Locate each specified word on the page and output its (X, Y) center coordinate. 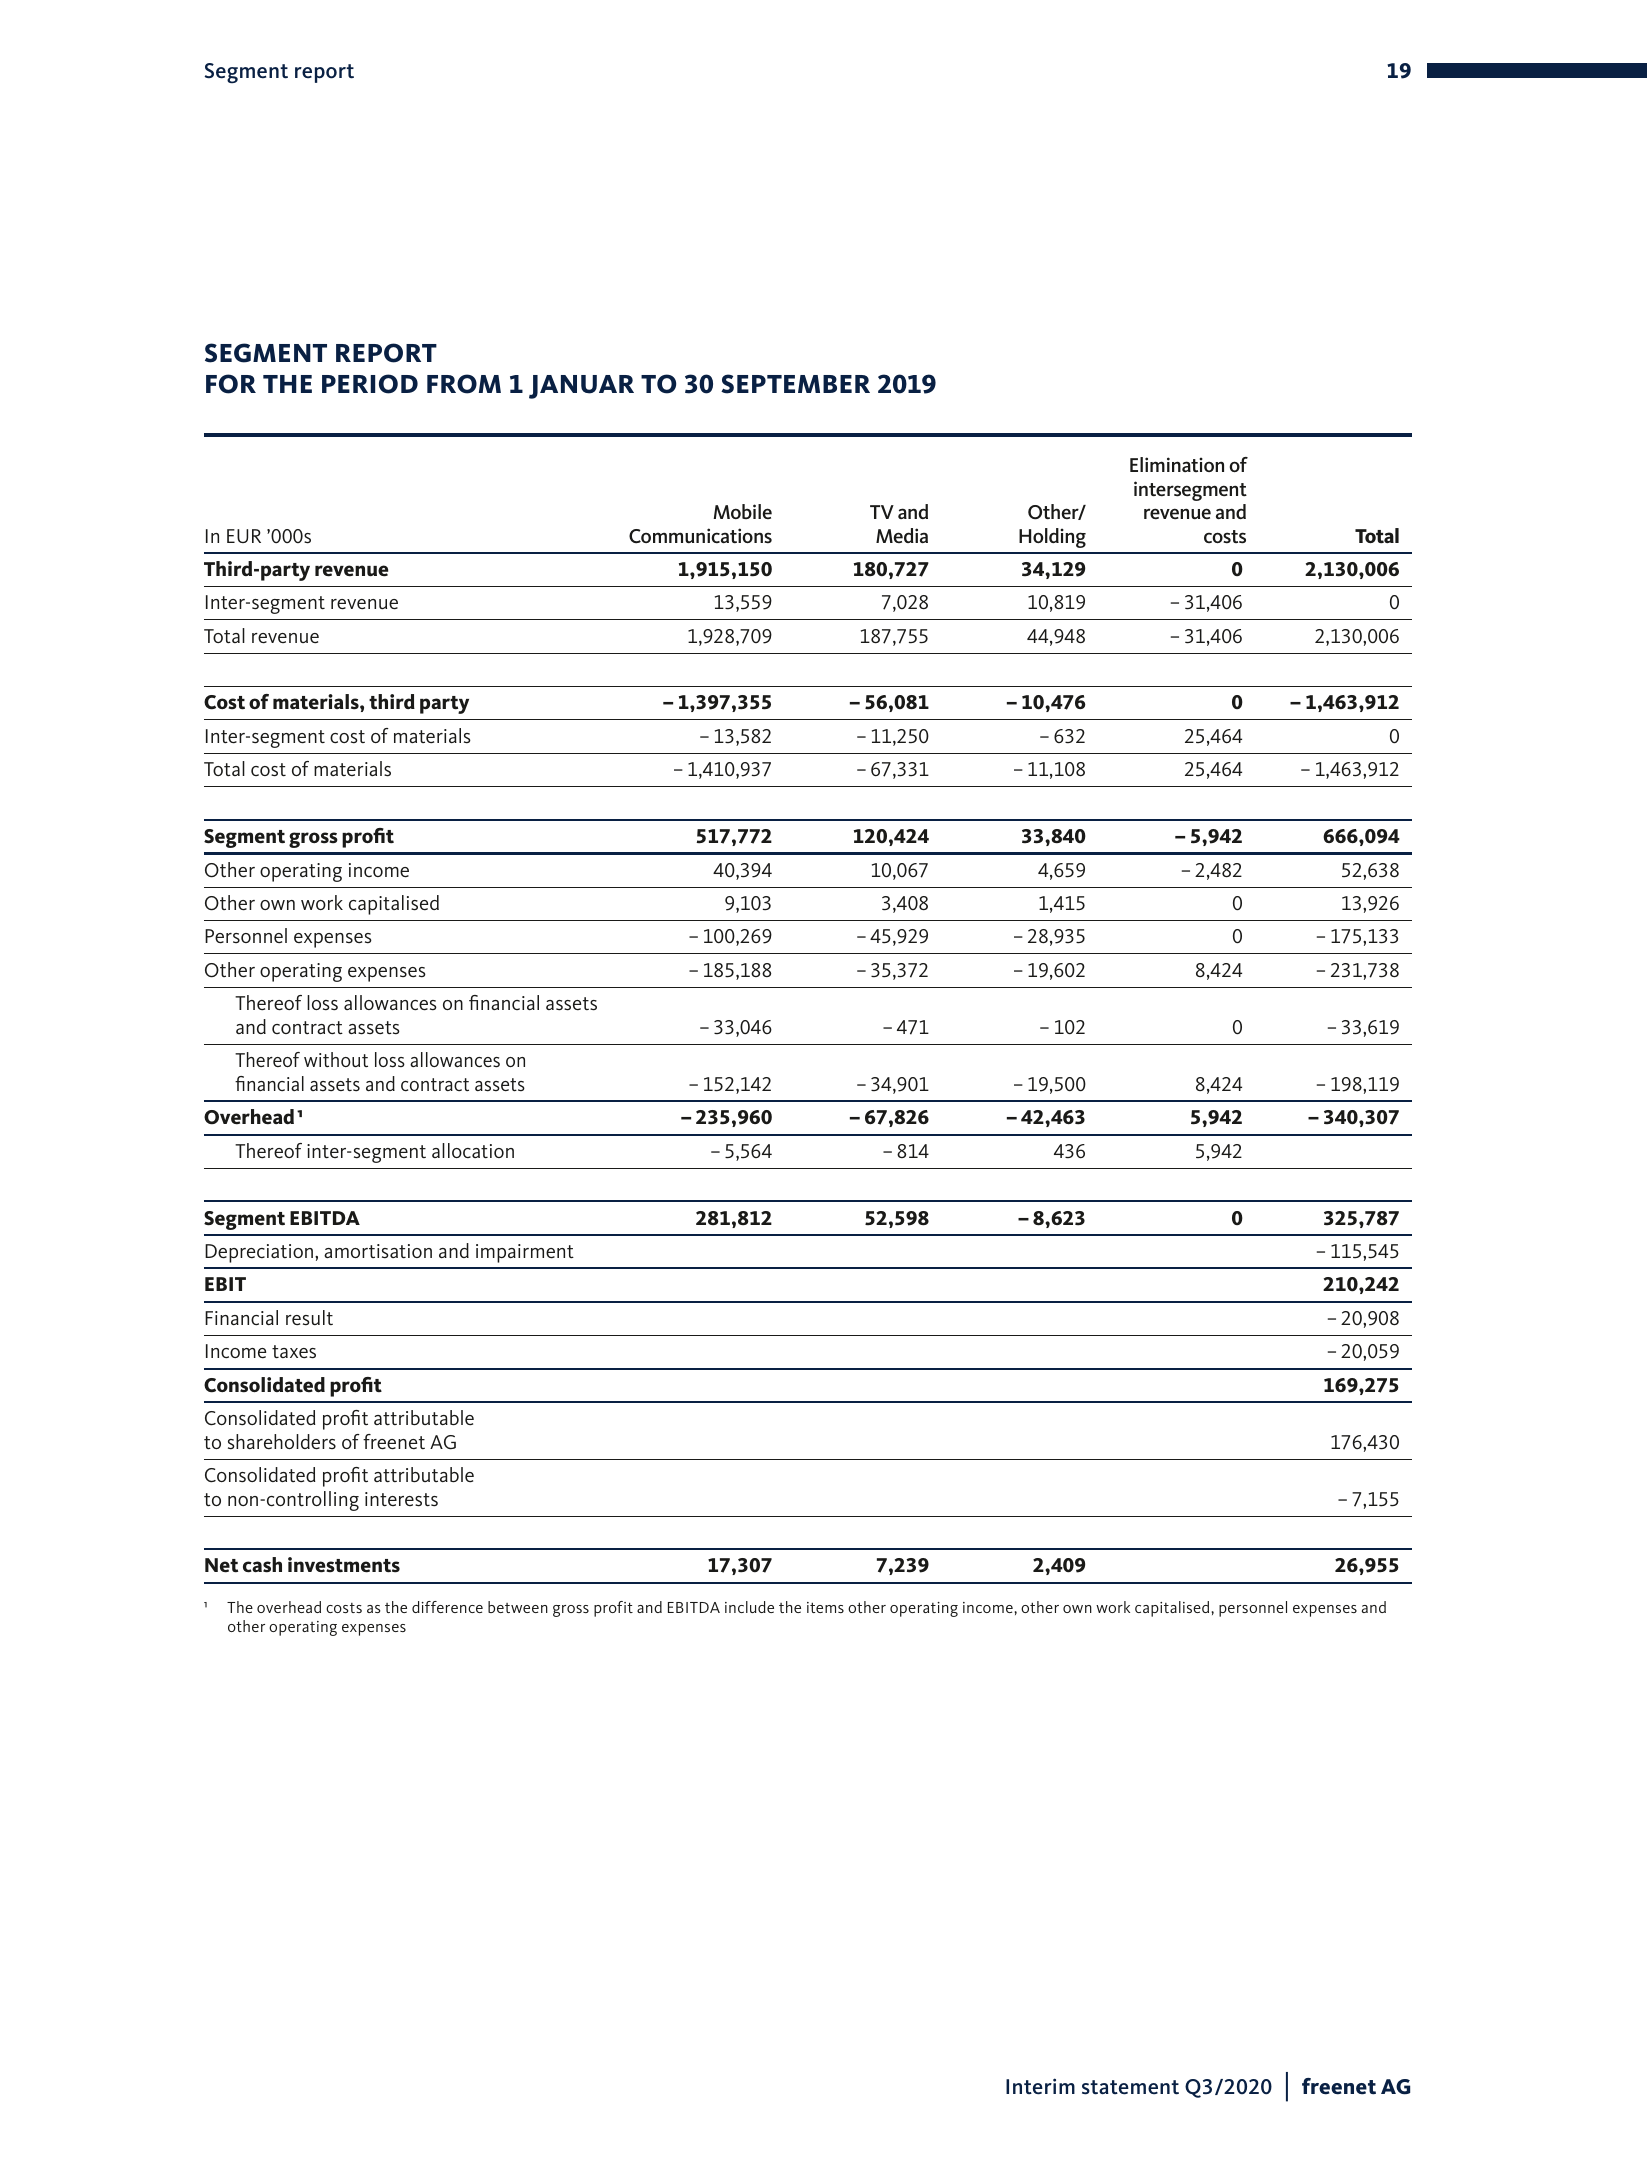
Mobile (742, 511)
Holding (1052, 538)
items (825, 1607)
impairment (525, 1253)
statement (1130, 2087)
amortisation (378, 1251)
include (749, 1607)
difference (447, 1607)
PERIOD (370, 384)
